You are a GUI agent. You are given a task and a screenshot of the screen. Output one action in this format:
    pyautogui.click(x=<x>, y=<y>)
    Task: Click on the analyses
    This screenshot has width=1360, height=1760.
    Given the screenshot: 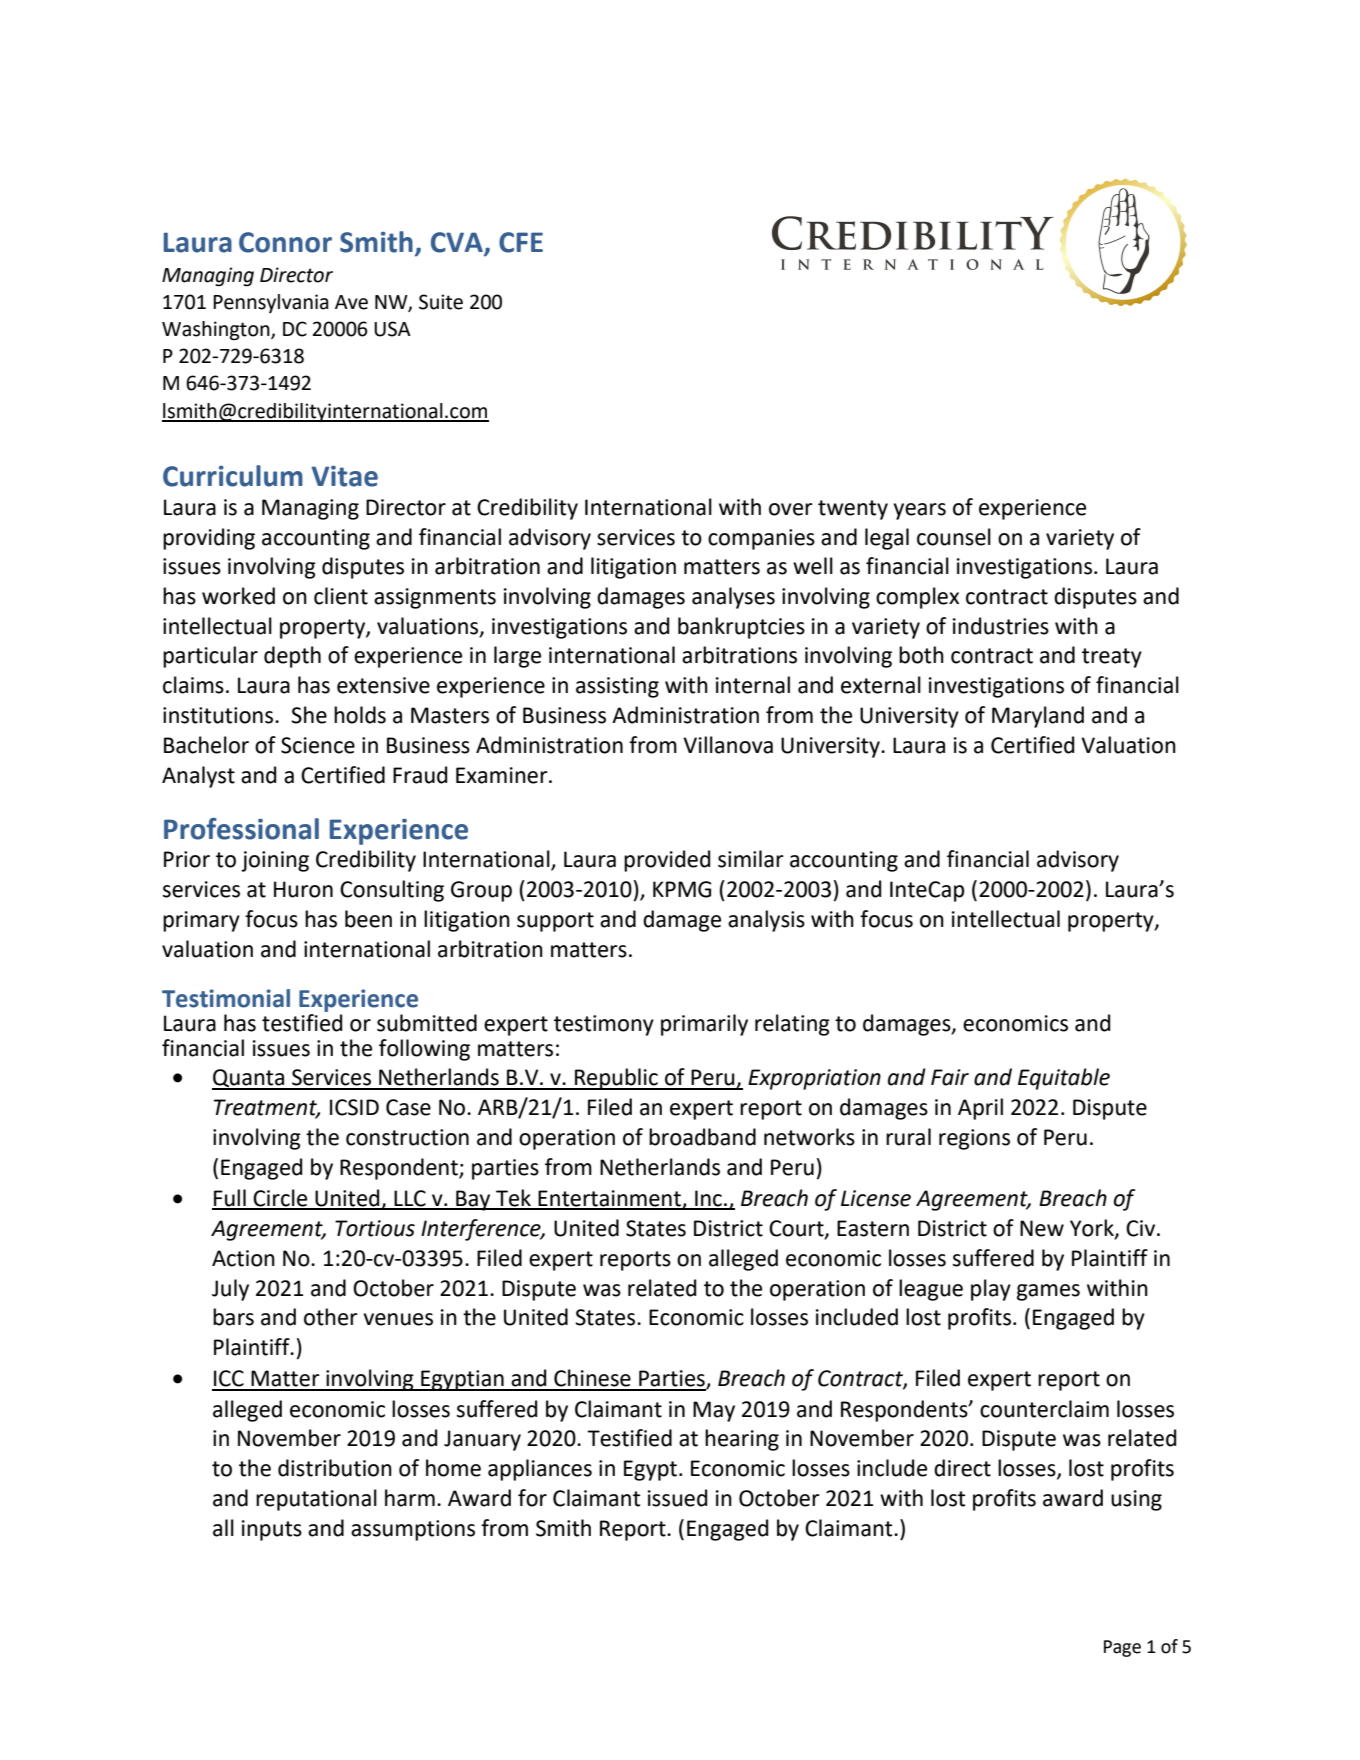 What is the action you would take?
    pyautogui.click(x=733, y=598)
